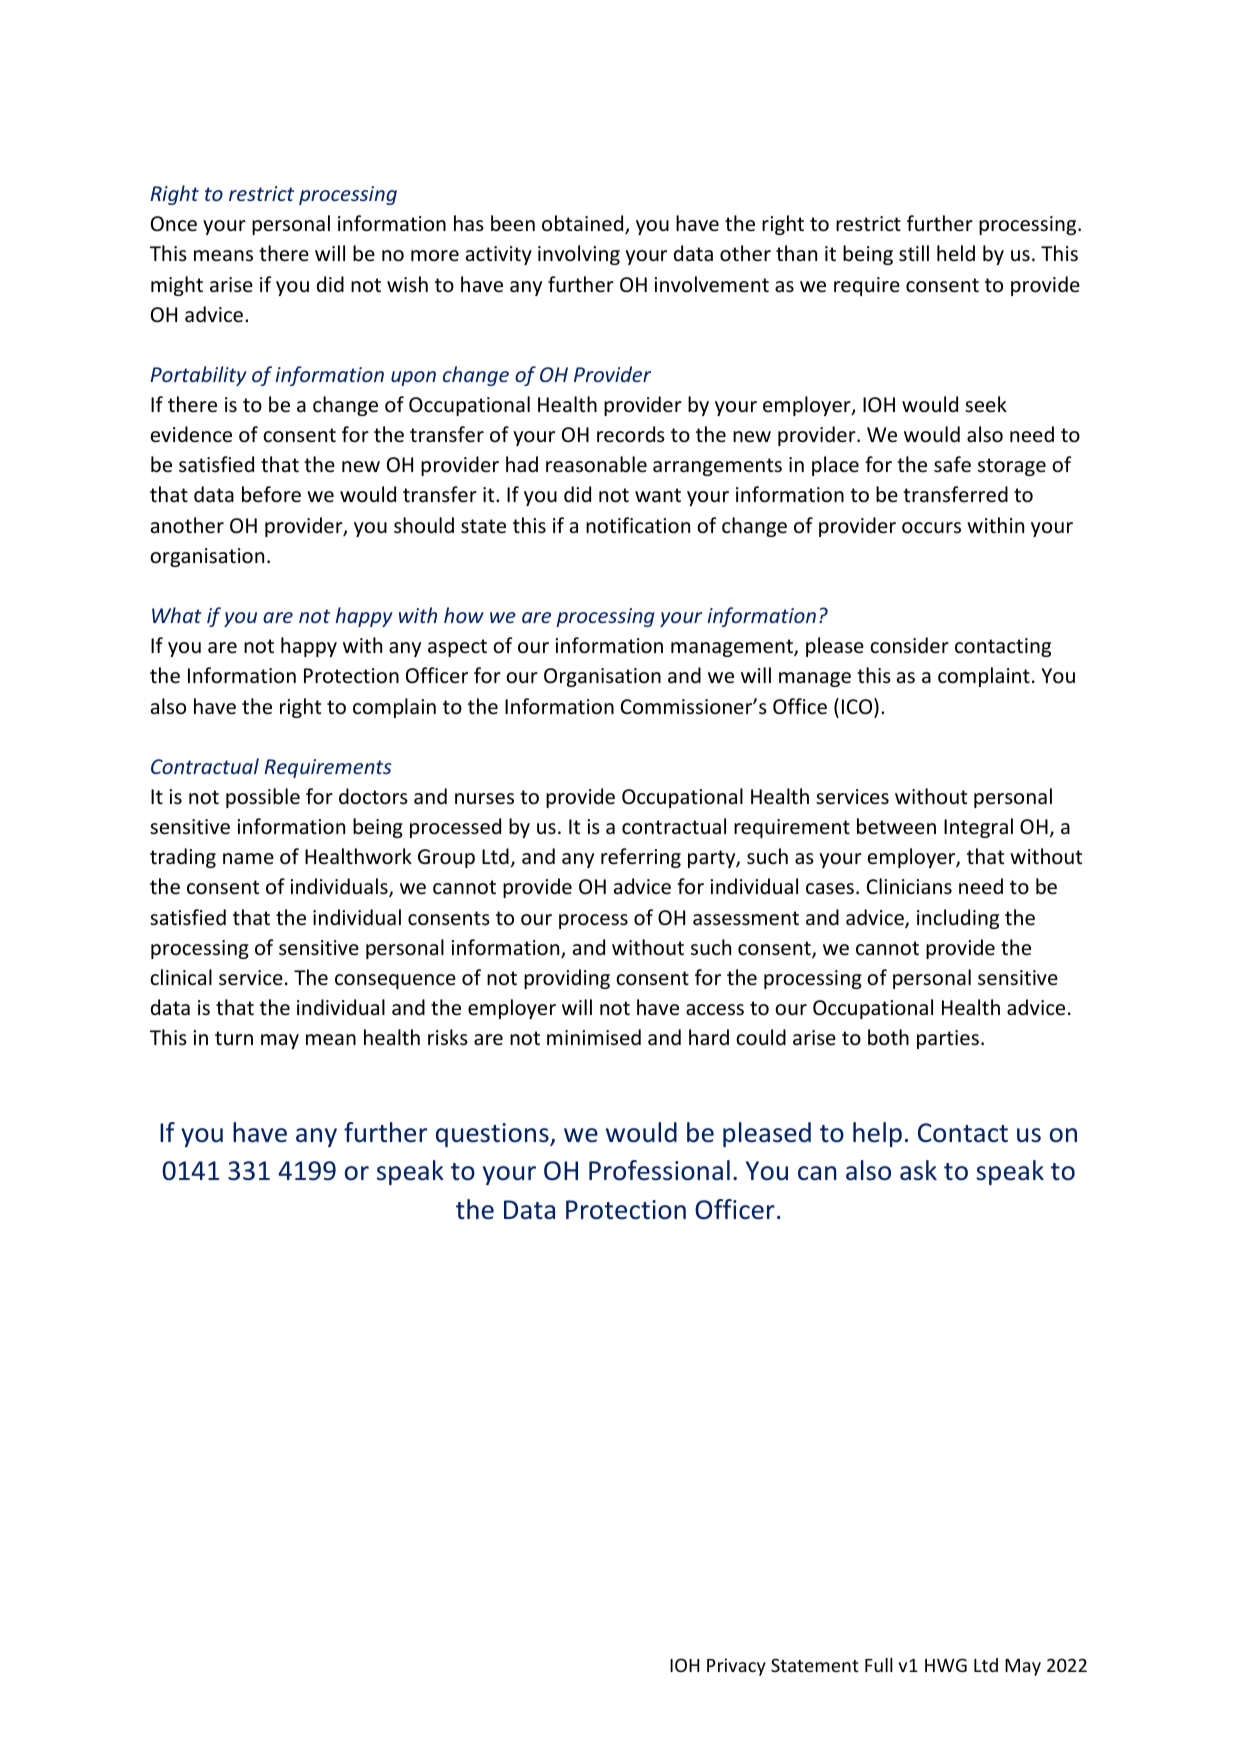  I want to click on might, so click(177, 286).
